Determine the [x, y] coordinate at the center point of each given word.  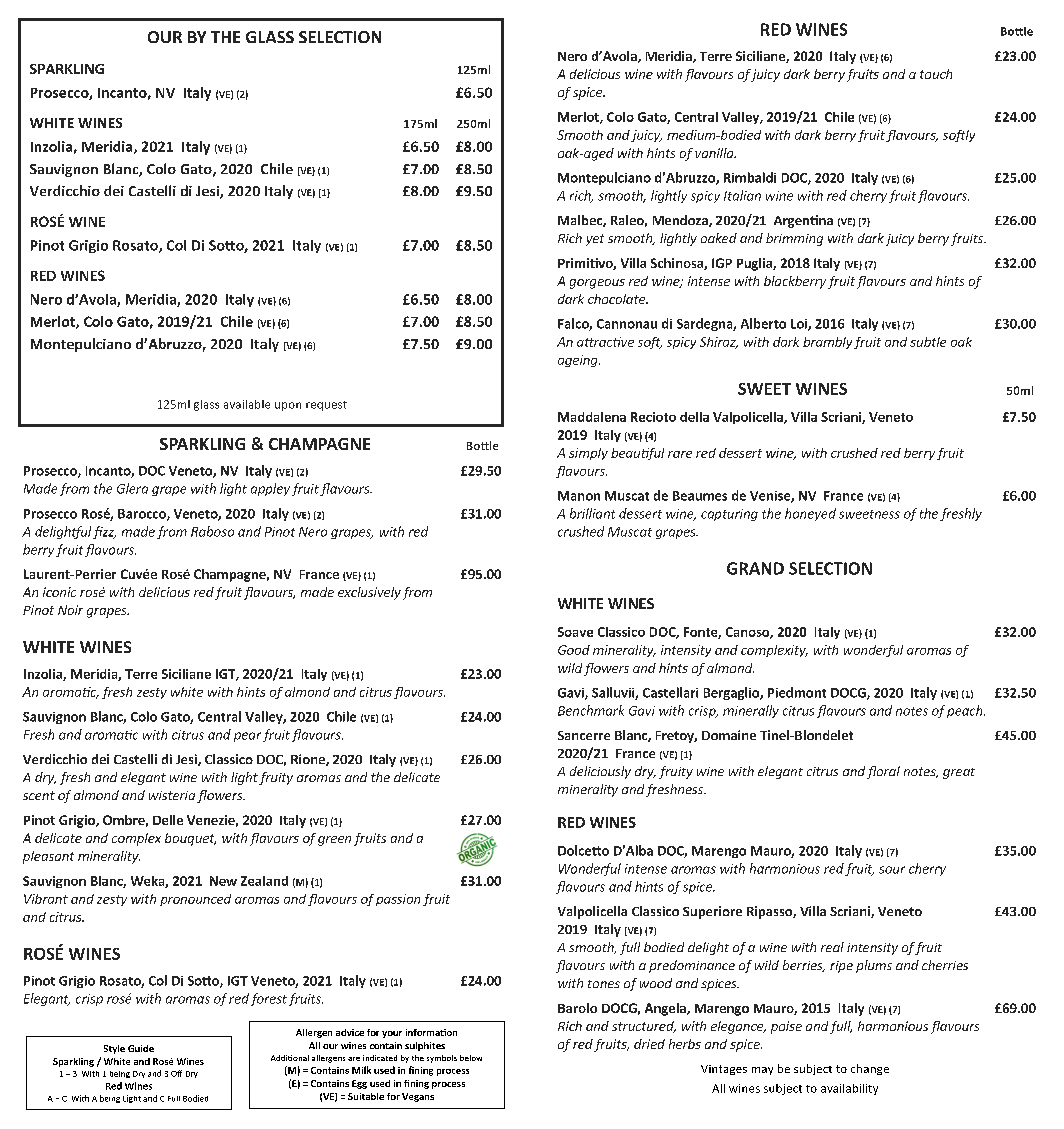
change [870, 1069]
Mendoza [681, 221]
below [471, 1058]
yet [595, 240]
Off [176, 1073]
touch [936, 74]
